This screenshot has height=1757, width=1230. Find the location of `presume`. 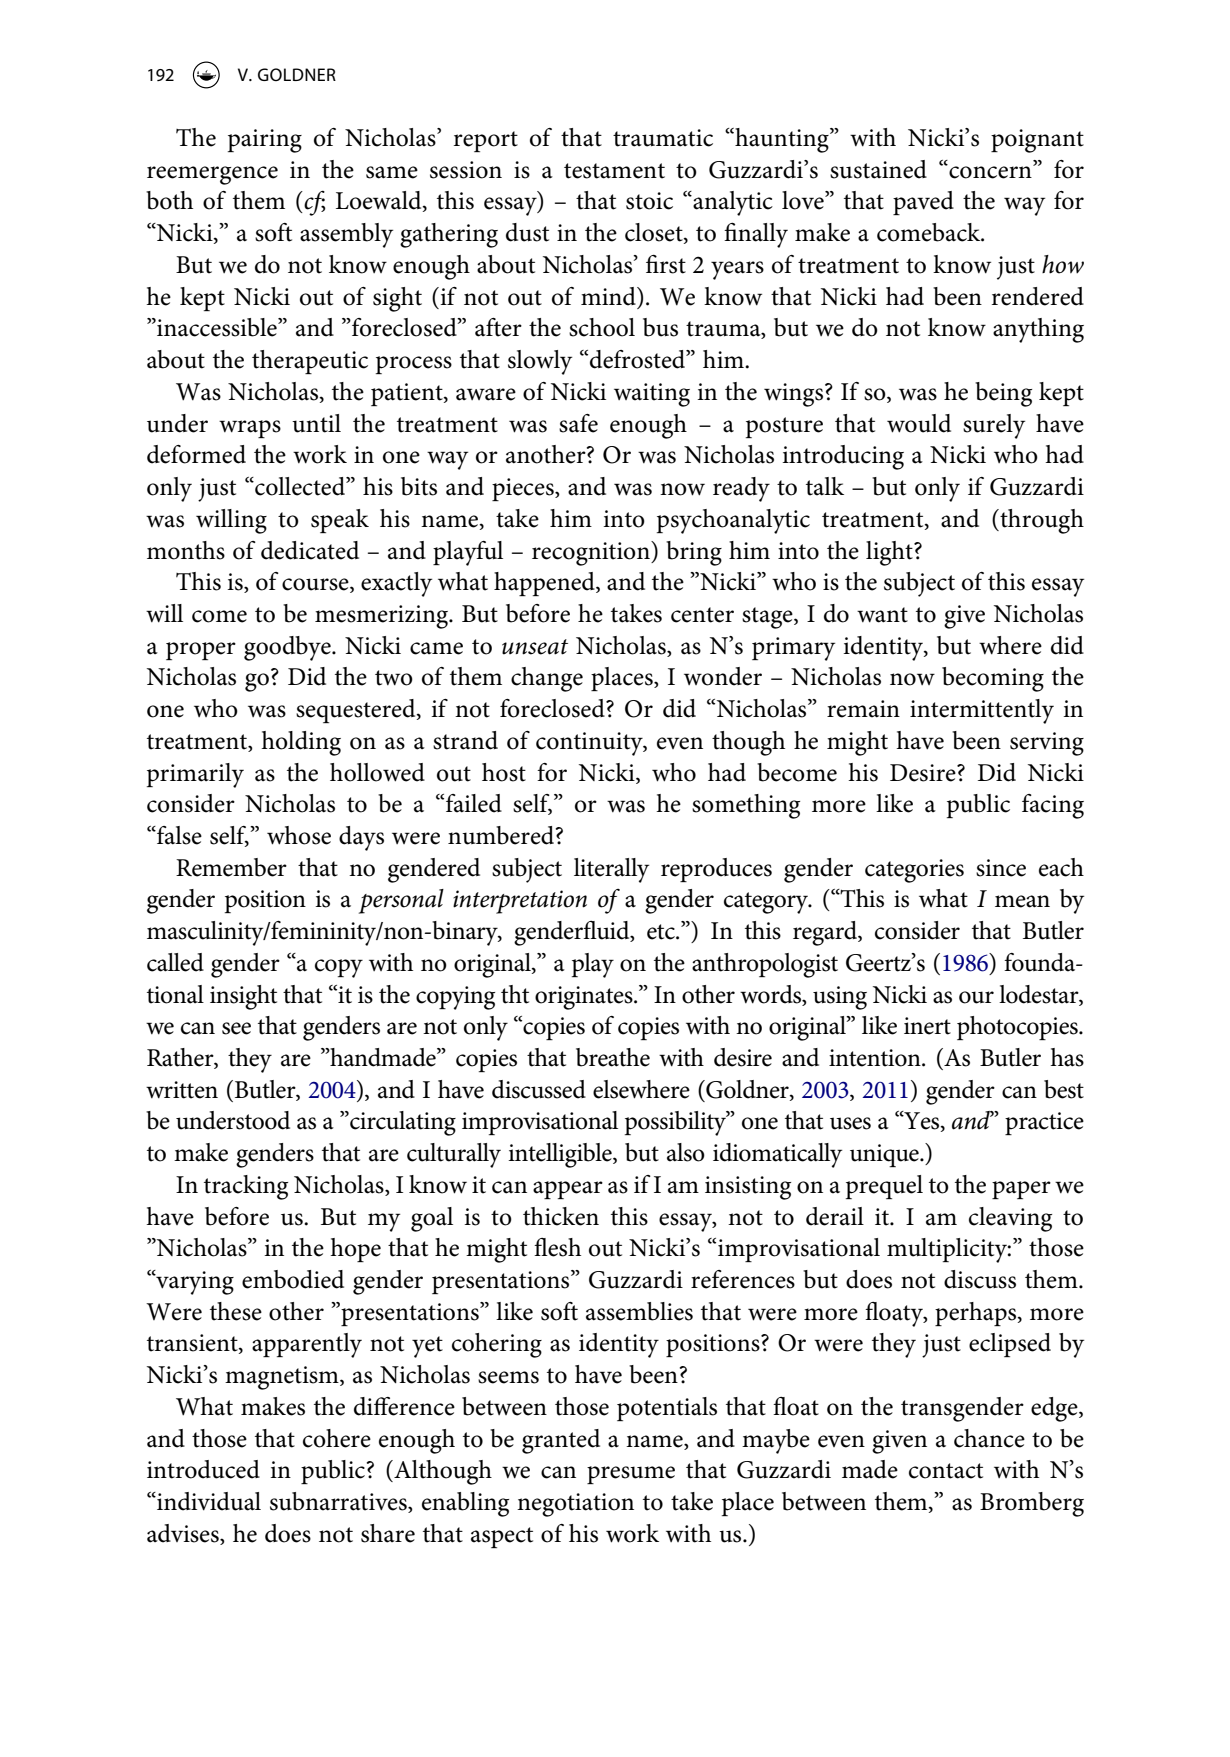

presume is located at coordinates (631, 1475).
